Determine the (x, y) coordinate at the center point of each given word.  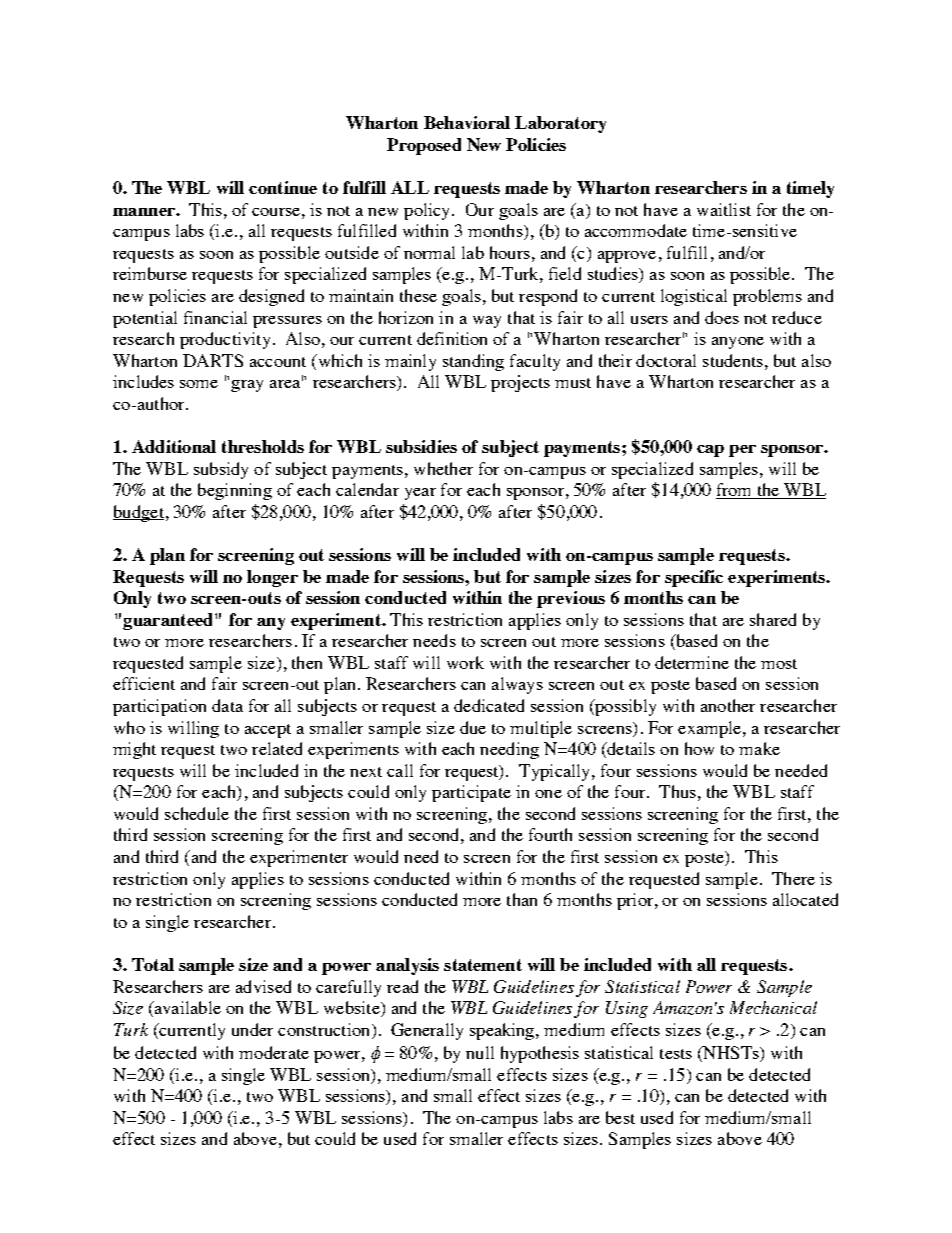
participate (471, 793)
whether (443, 468)
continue (283, 187)
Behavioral (467, 122)
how (699, 748)
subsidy (221, 470)
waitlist (724, 209)
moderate (274, 1052)
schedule (197, 813)
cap (710, 451)
